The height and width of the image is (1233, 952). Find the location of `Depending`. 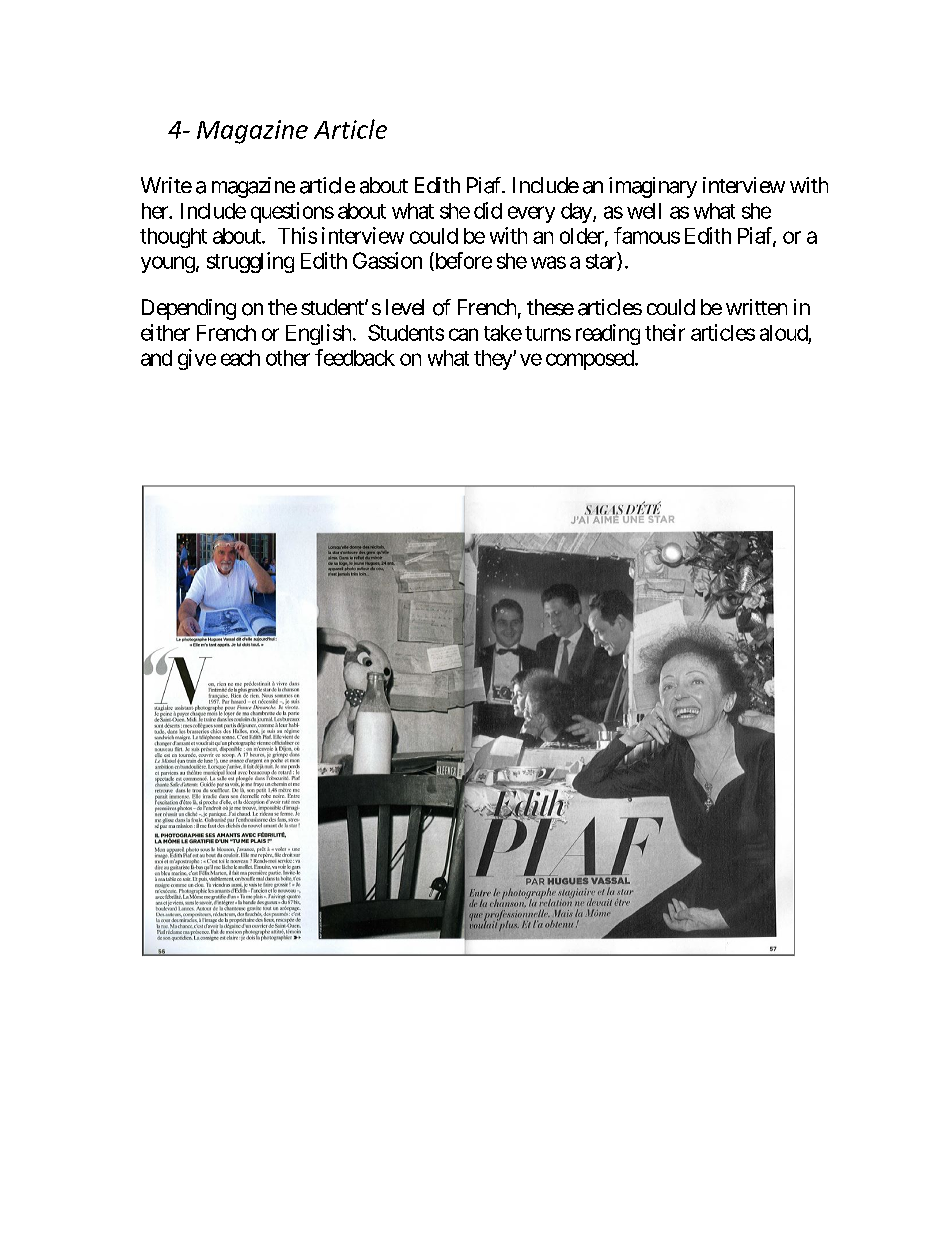

Depending is located at coordinates (189, 309).
